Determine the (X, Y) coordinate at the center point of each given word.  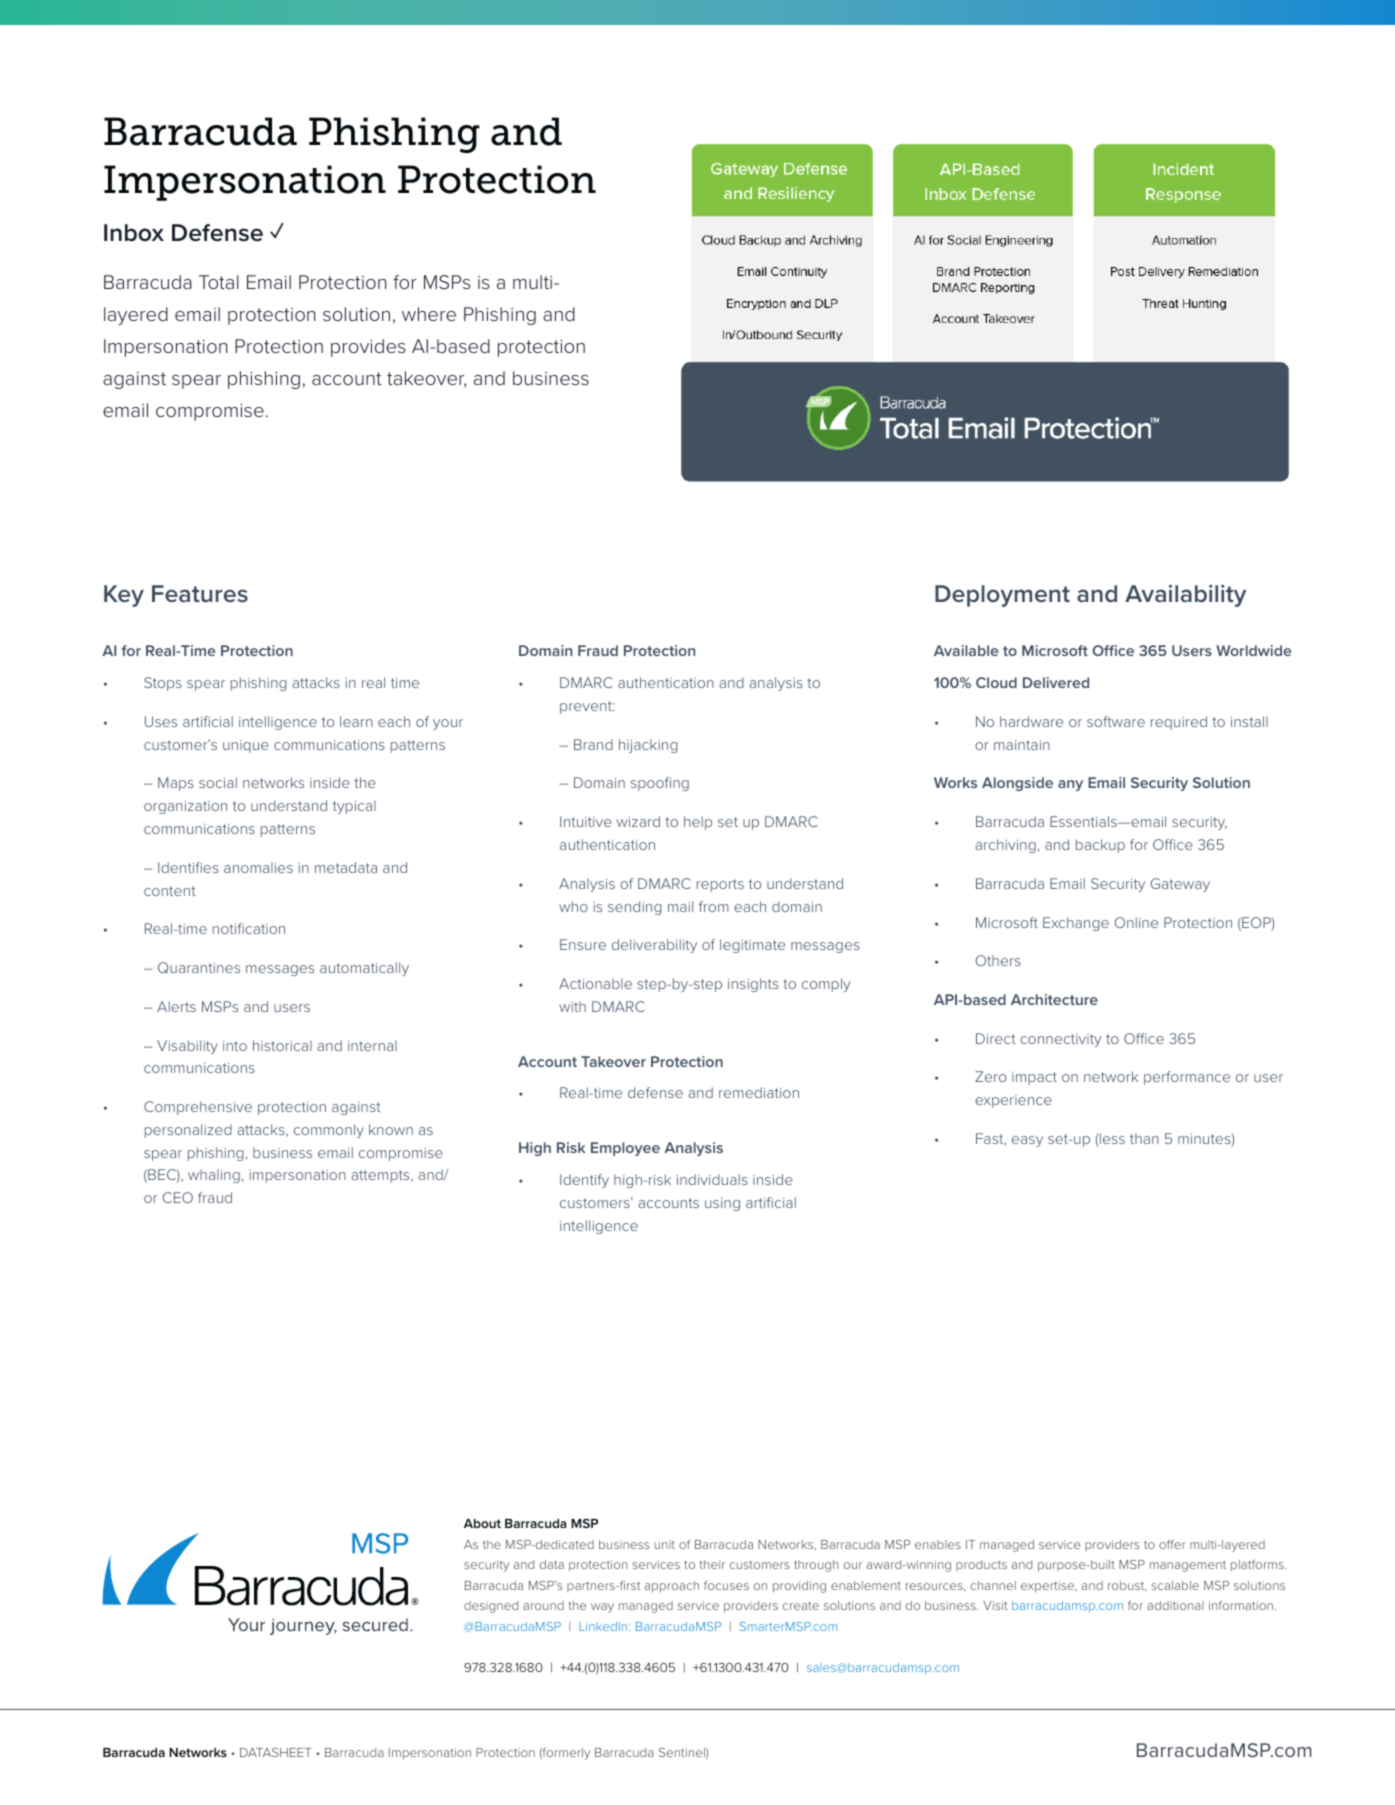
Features (200, 593)
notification (249, 928)
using (722, 1204)
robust (1127, 1586)
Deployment (1002, 596)
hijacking (648, 746)
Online (1136, 922)
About (482, 1523)
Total (219, 282)
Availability (1185, 595)
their (712, 1564)
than (1144, 1138)
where (429, 314)
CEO (177, 1197)
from (714, 906)
